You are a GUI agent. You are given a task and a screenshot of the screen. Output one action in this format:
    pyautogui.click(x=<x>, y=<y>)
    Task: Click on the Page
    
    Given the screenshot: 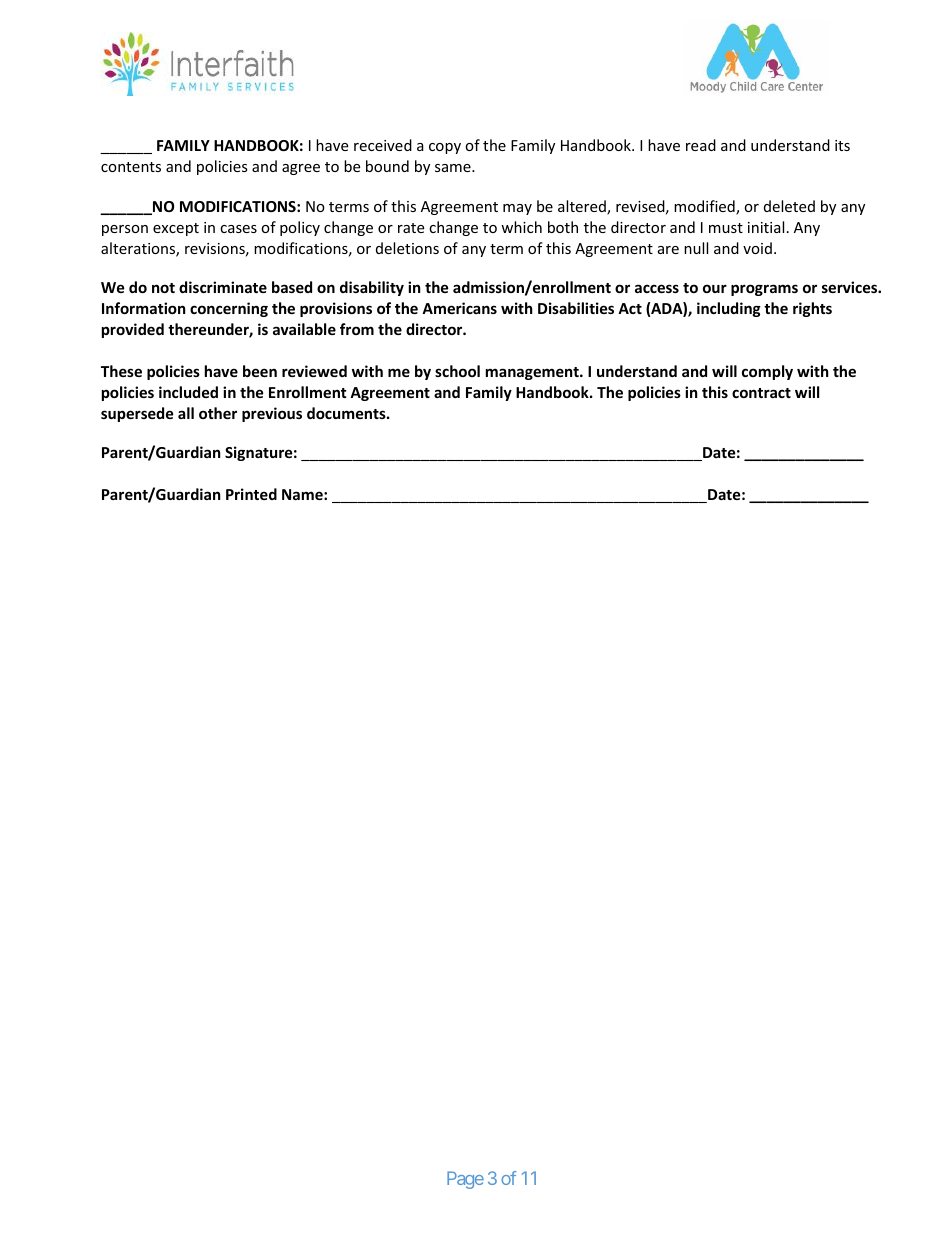 What is the action you would take?
    pyautogui.click(x=465, y=1180)
